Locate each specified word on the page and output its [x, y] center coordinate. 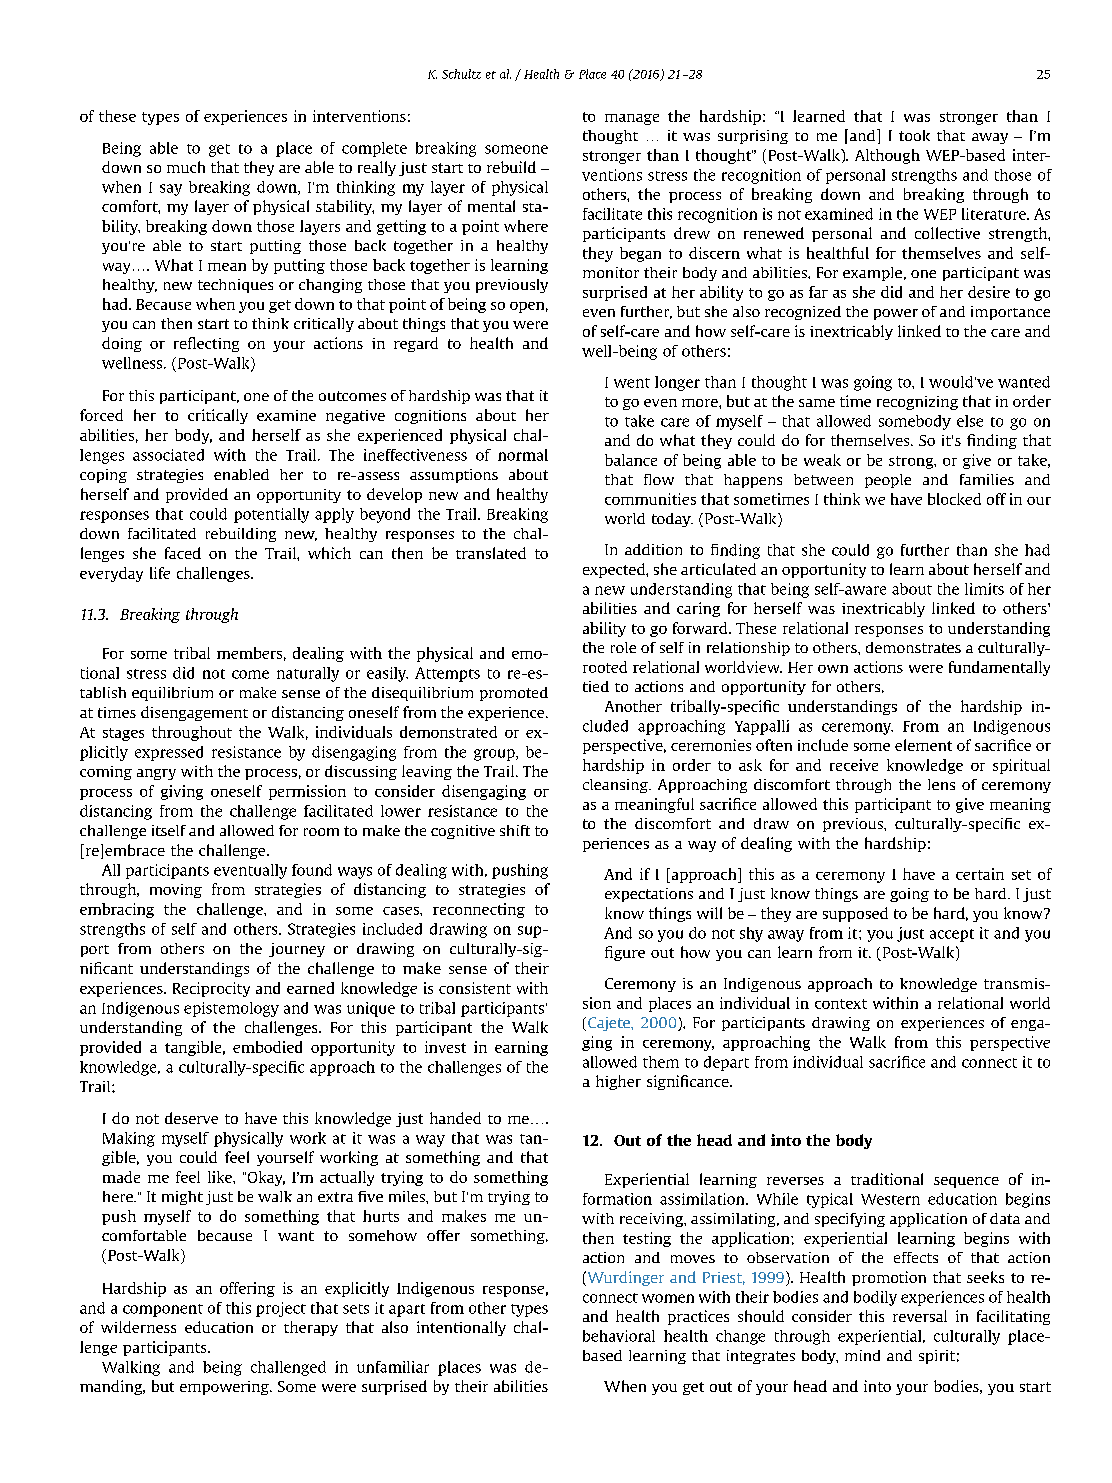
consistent [475, 988]
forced [101, 415]
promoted [514, 694]
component [163, 1310]
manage [632, 119]
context [841, 1004]
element [923, 745]
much [186, 167]
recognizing [917, 403]
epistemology [231, 1009]
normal [523, 455]
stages [123, 734]
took [914, 135]
